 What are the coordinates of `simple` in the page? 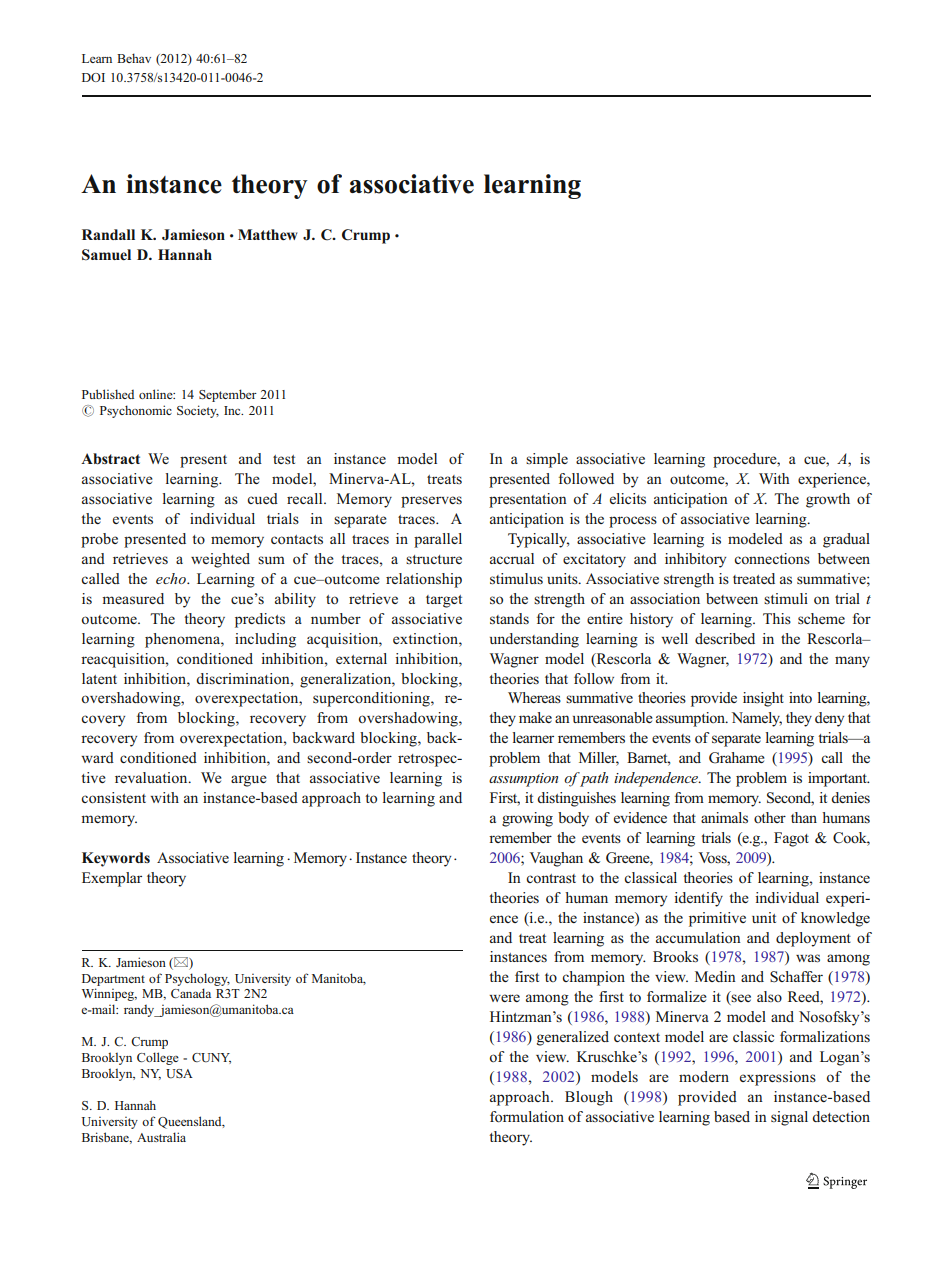 It's located at (547, 460).
